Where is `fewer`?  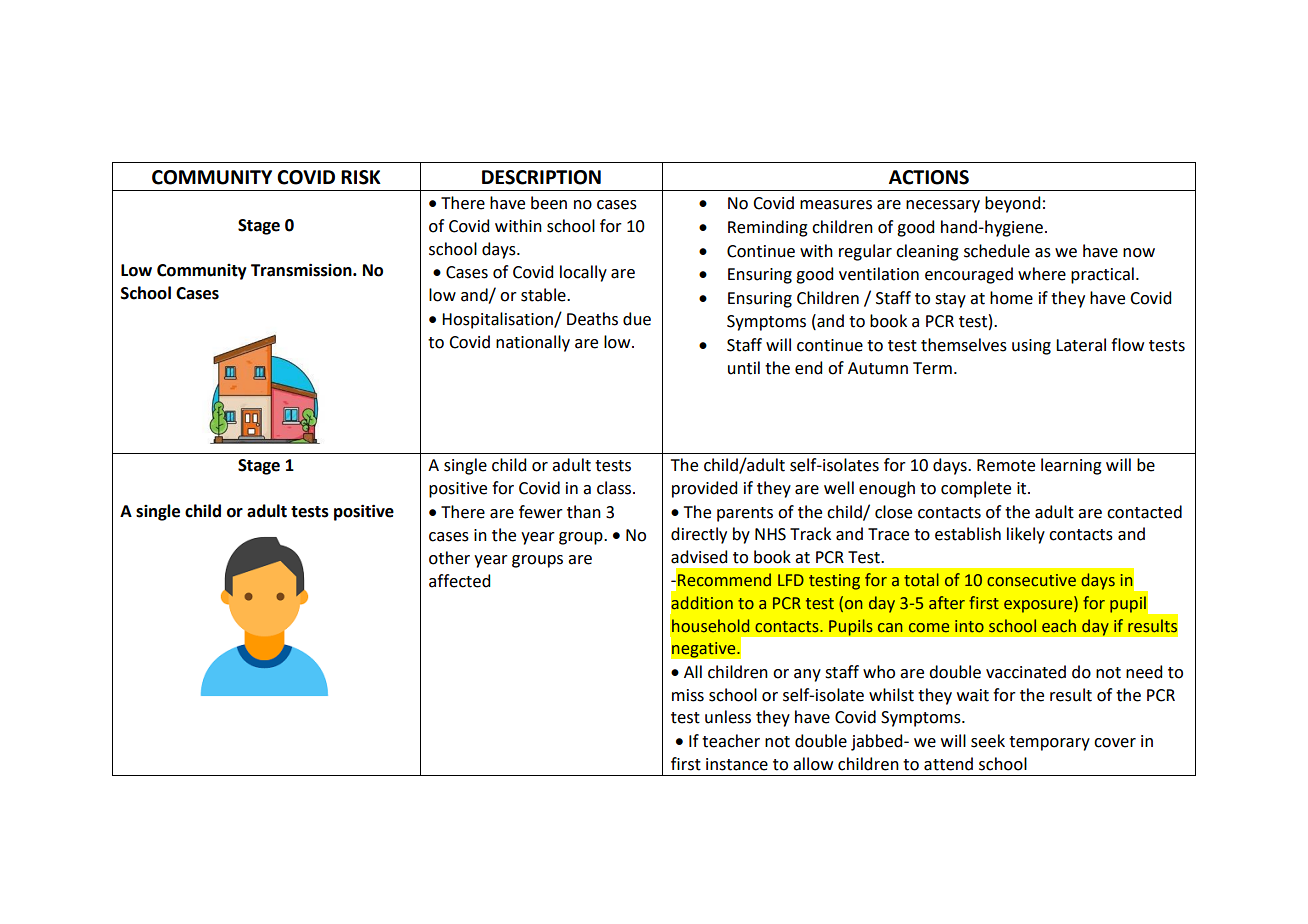
fewer is located at coordinates (541, 512).
